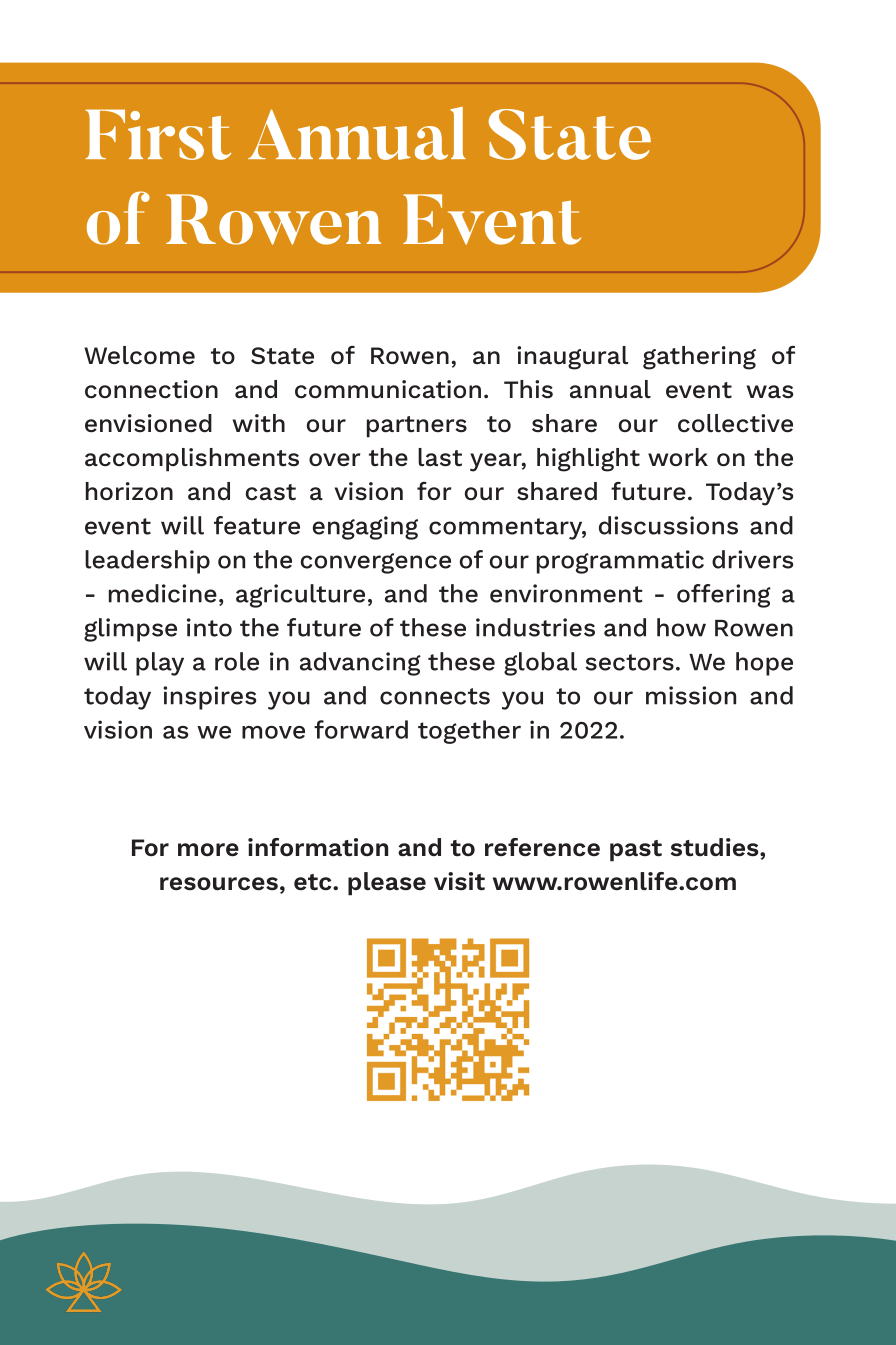 This page has width=896, height=1345. What do you see at coordinates (573, 358) in the page?
I see `inaugural` at bounding box center [573, 358].
